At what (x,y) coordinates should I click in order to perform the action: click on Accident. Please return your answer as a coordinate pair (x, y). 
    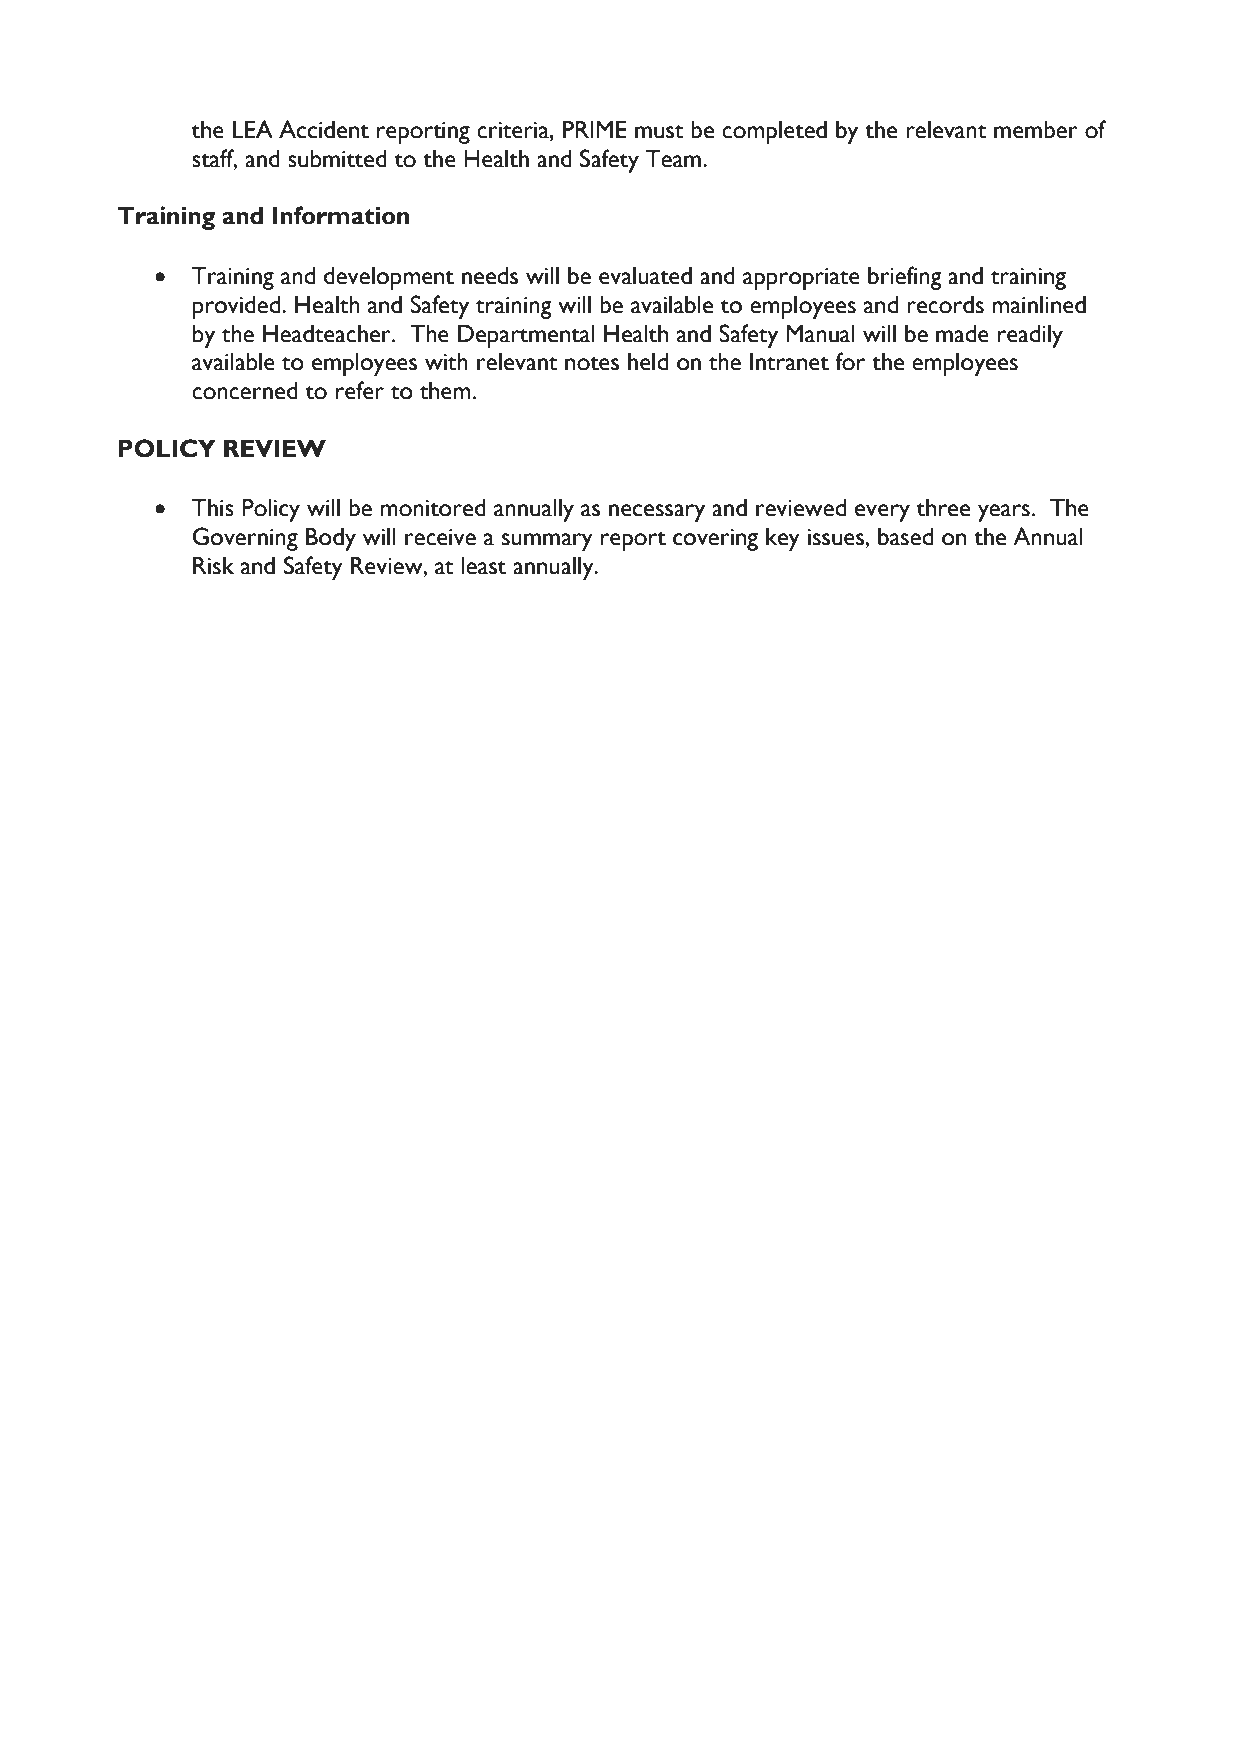
    Looking at the image, I should click on (324, 129).
